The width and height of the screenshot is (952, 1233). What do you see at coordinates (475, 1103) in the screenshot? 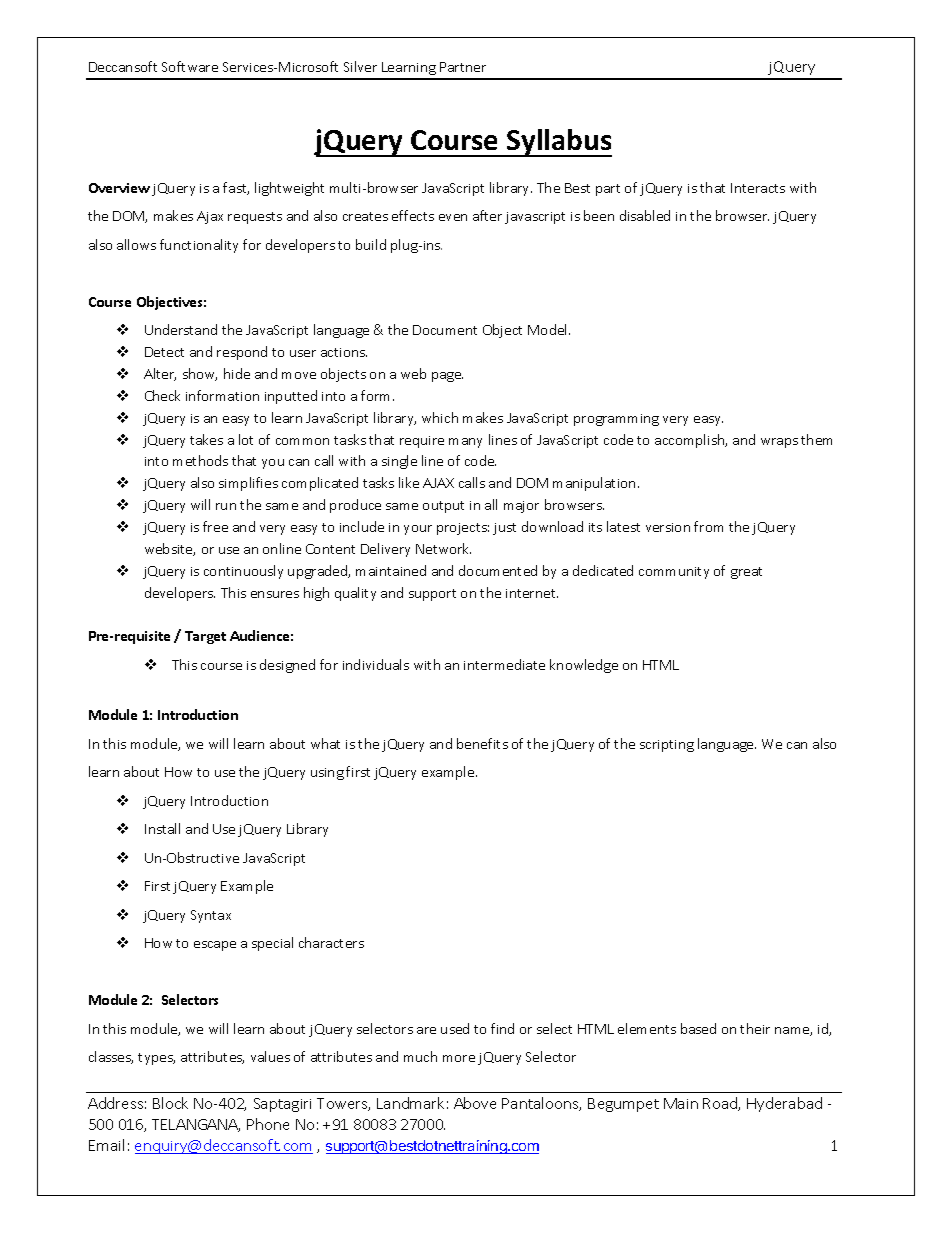
I see `Above` at bounding box center [475, 1103].
